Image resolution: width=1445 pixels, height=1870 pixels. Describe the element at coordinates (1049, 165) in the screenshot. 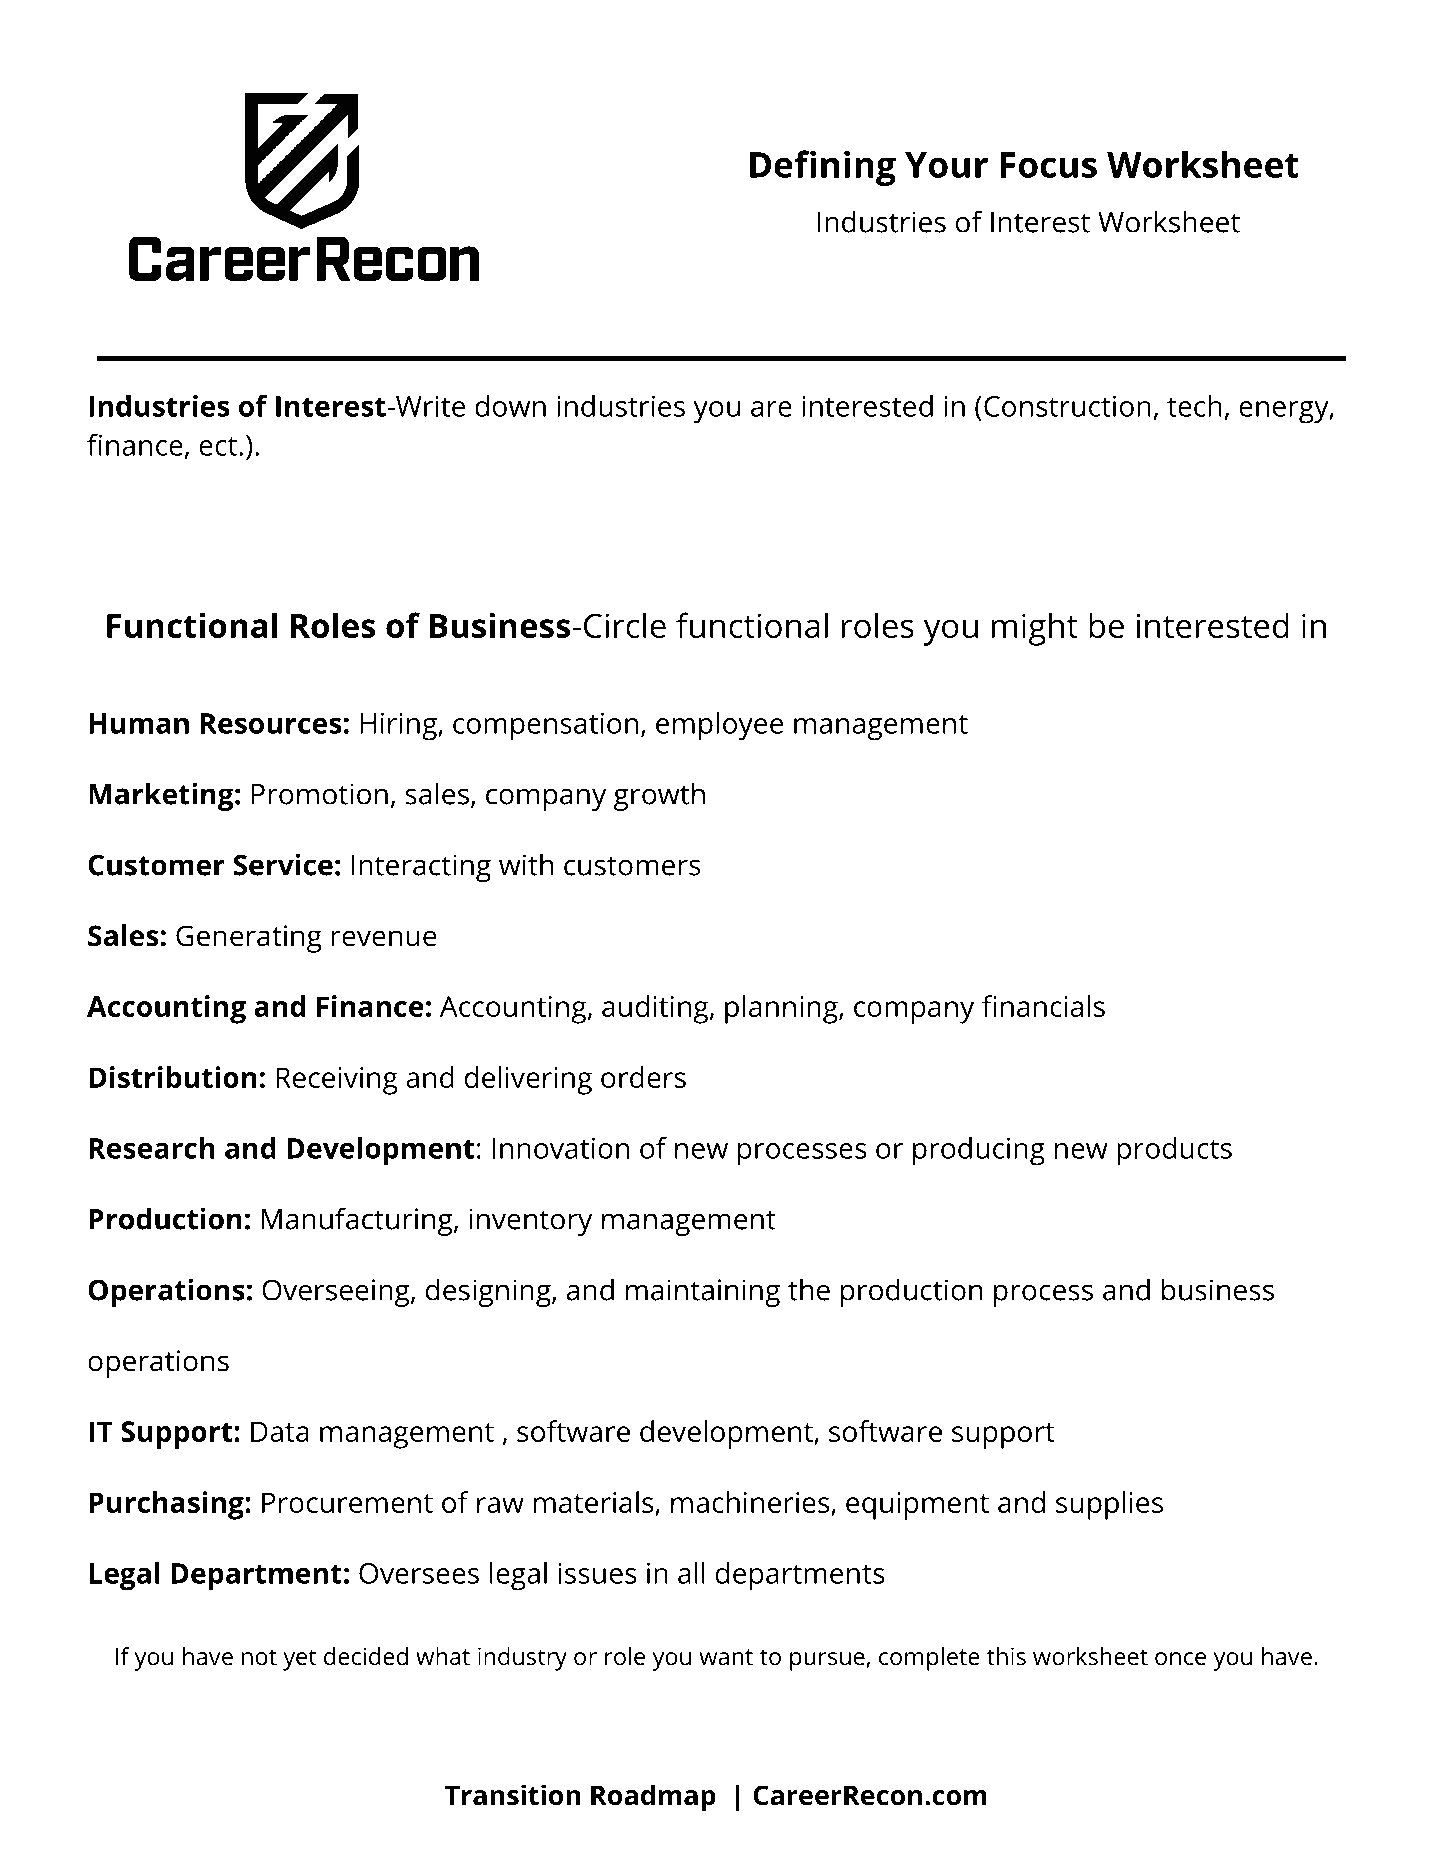

I see `Focus` at that location.
